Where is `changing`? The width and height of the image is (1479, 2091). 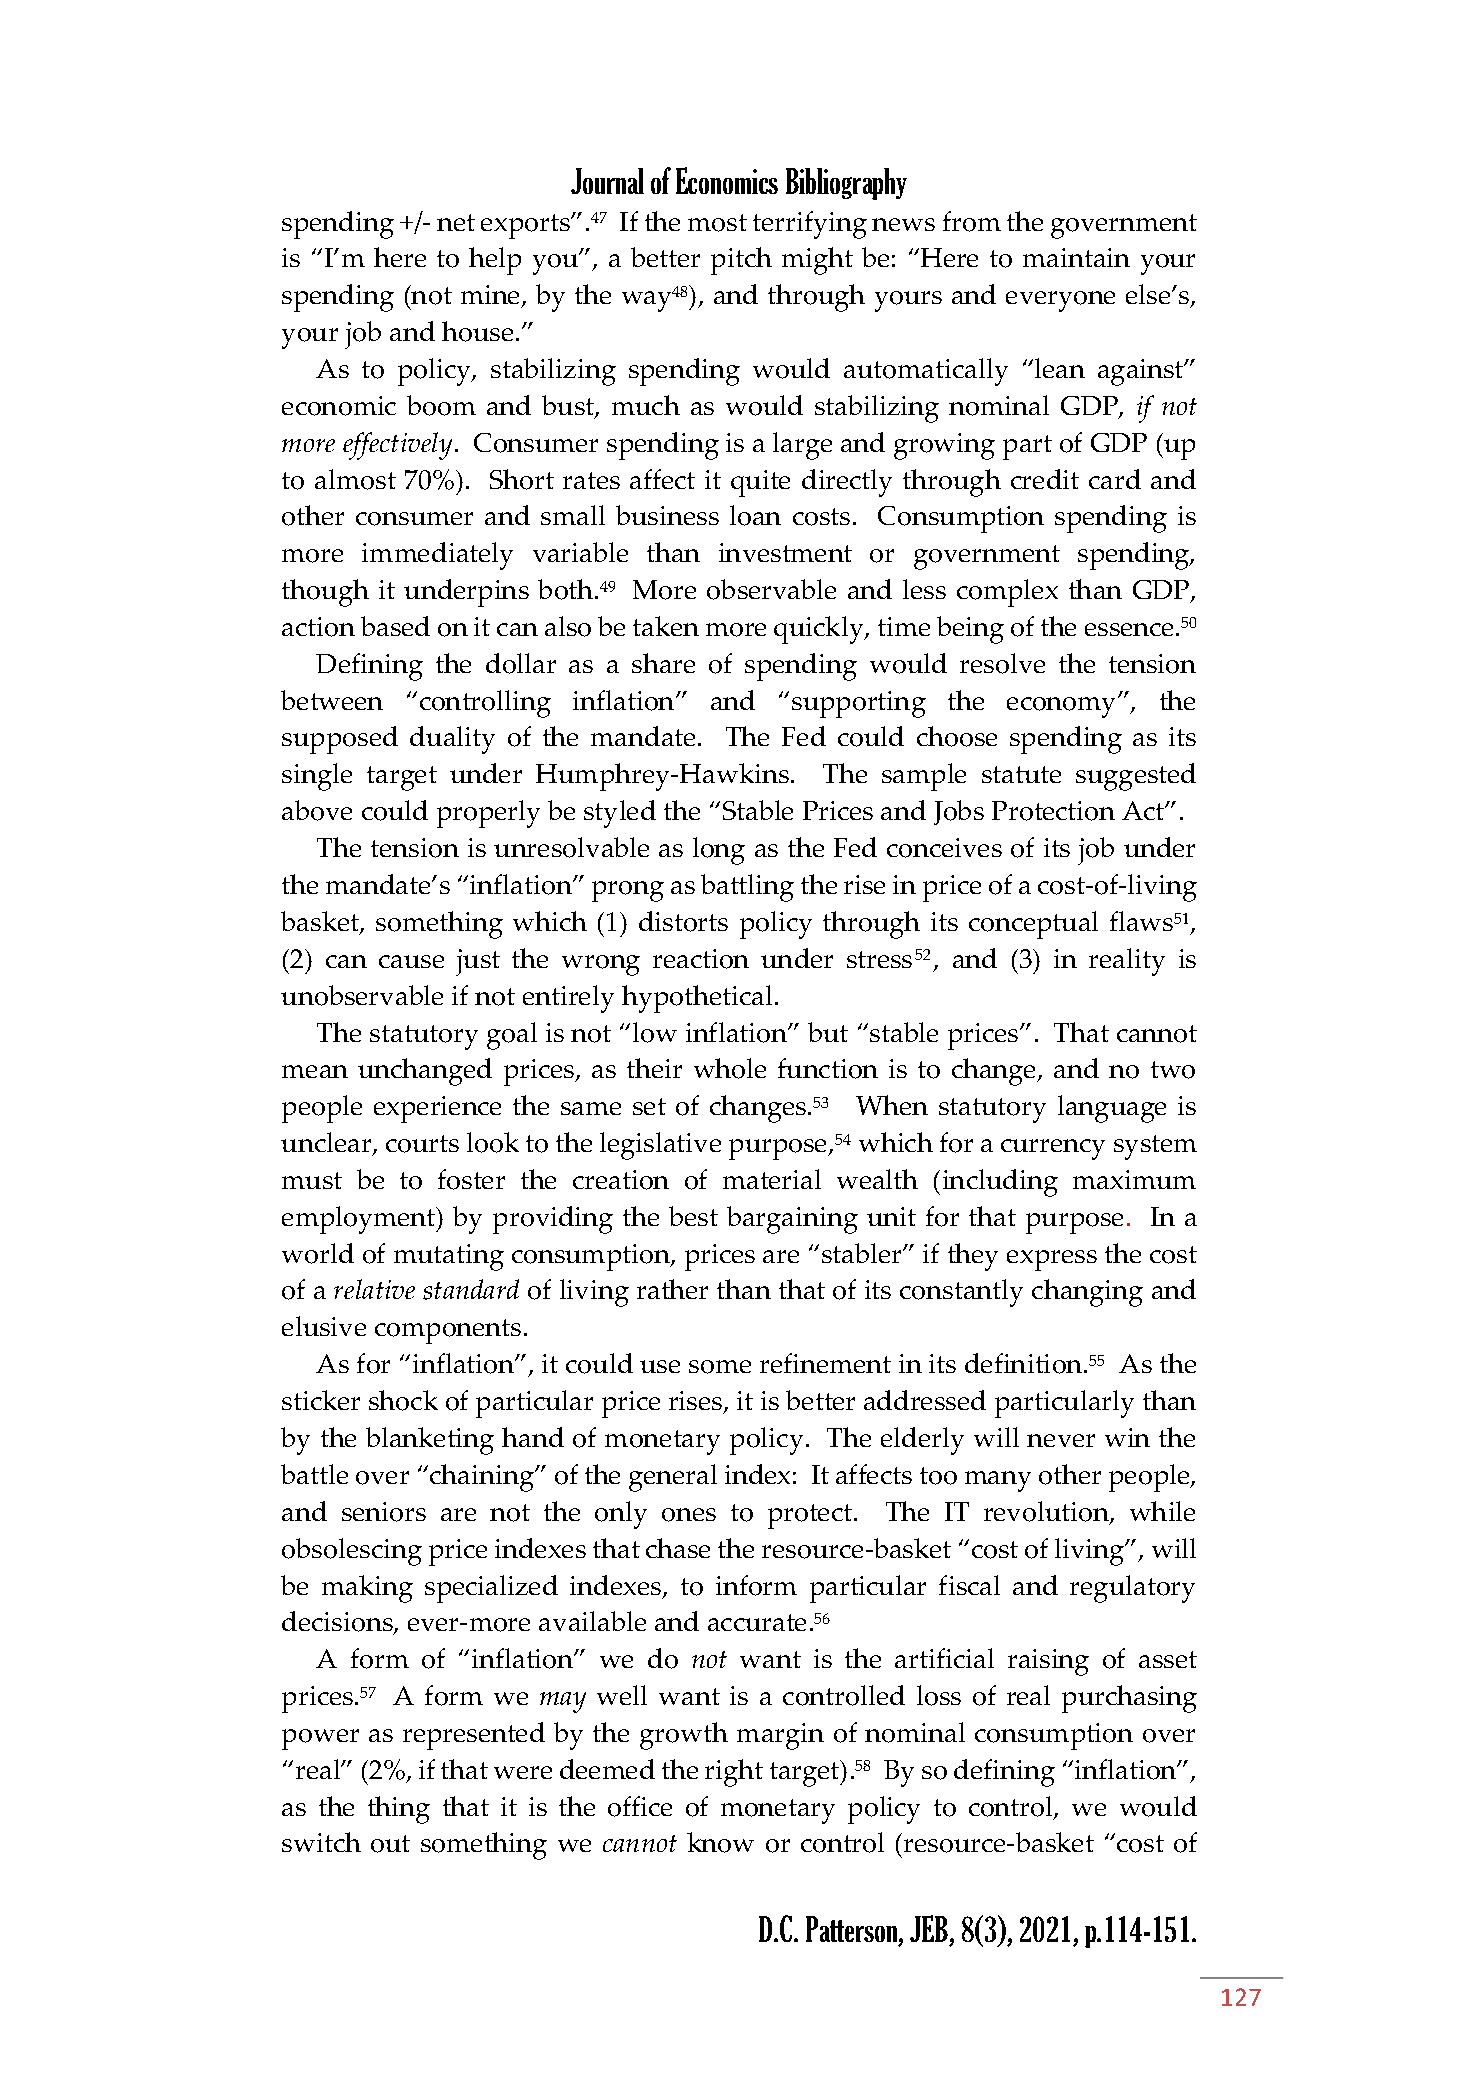
changing is located at coordinates (1087, 1293).
